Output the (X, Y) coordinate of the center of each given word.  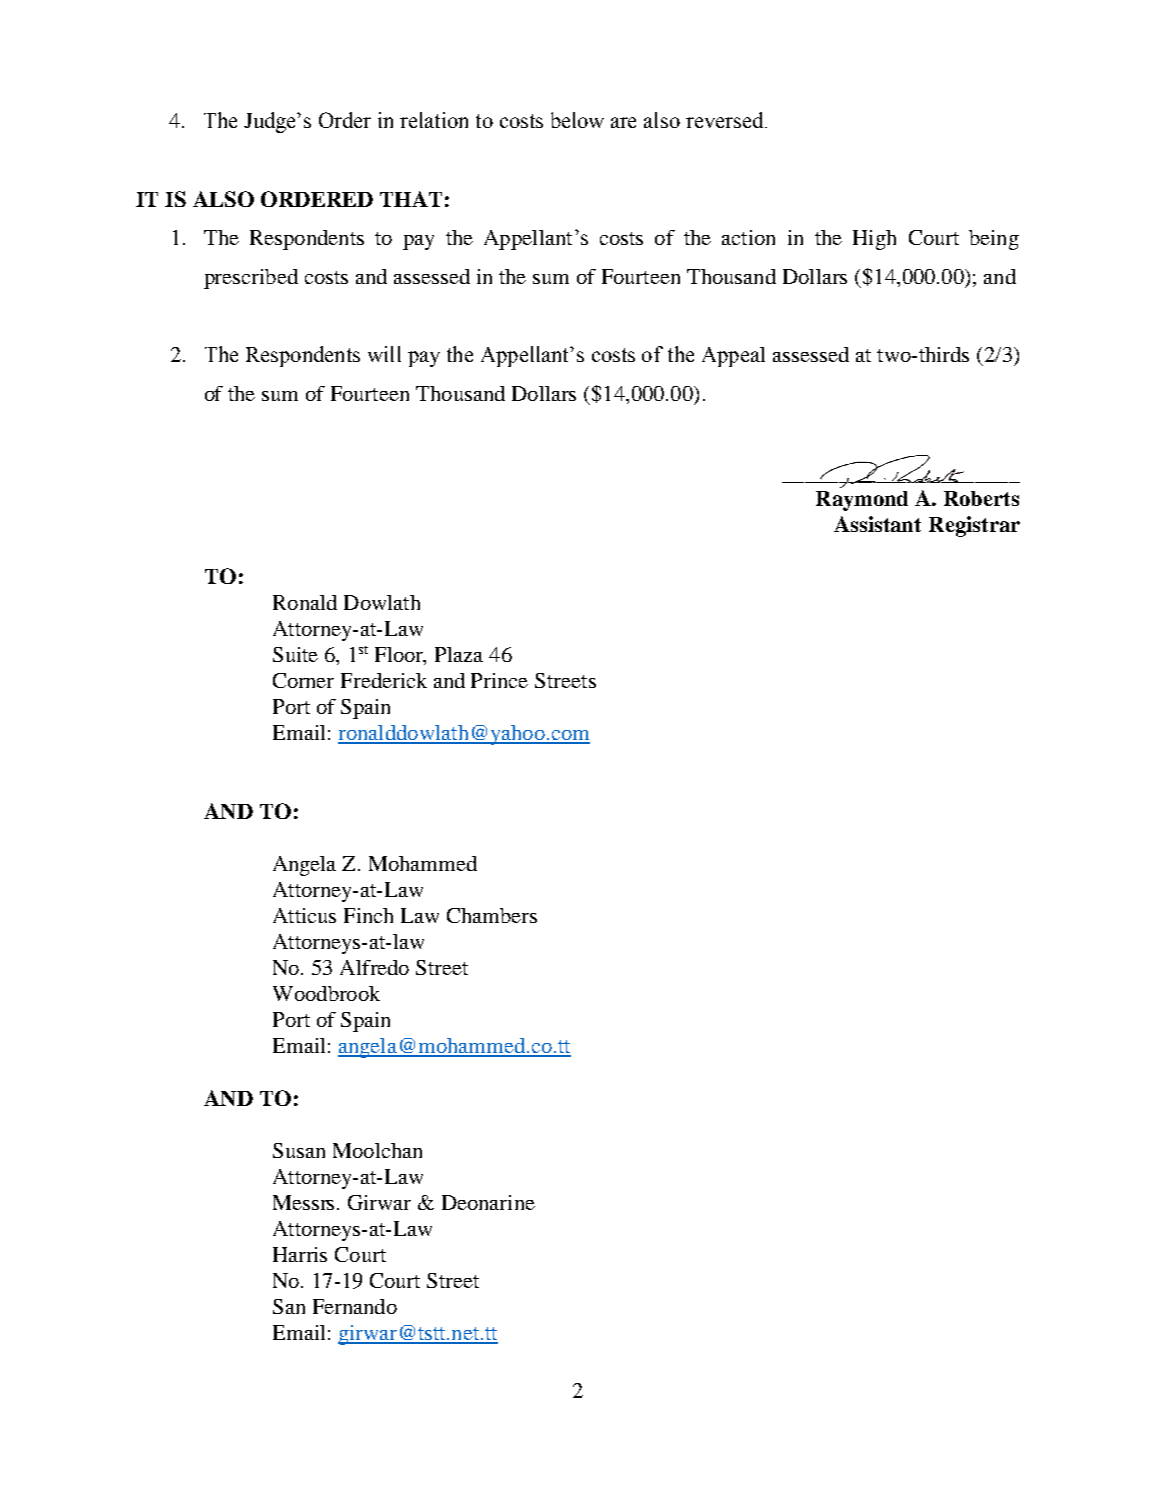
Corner (303, 680)
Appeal (733, 357)
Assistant (877, 524)
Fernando (355, 1306)
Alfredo (374, 967)
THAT (411, 199)
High (874, 240)
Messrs (305, 1202)
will (384, 354)
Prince (499, 680)
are (623, 122)
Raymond (862, 501)
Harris (300, 1254)
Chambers (492, 915)
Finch (368, 915)
